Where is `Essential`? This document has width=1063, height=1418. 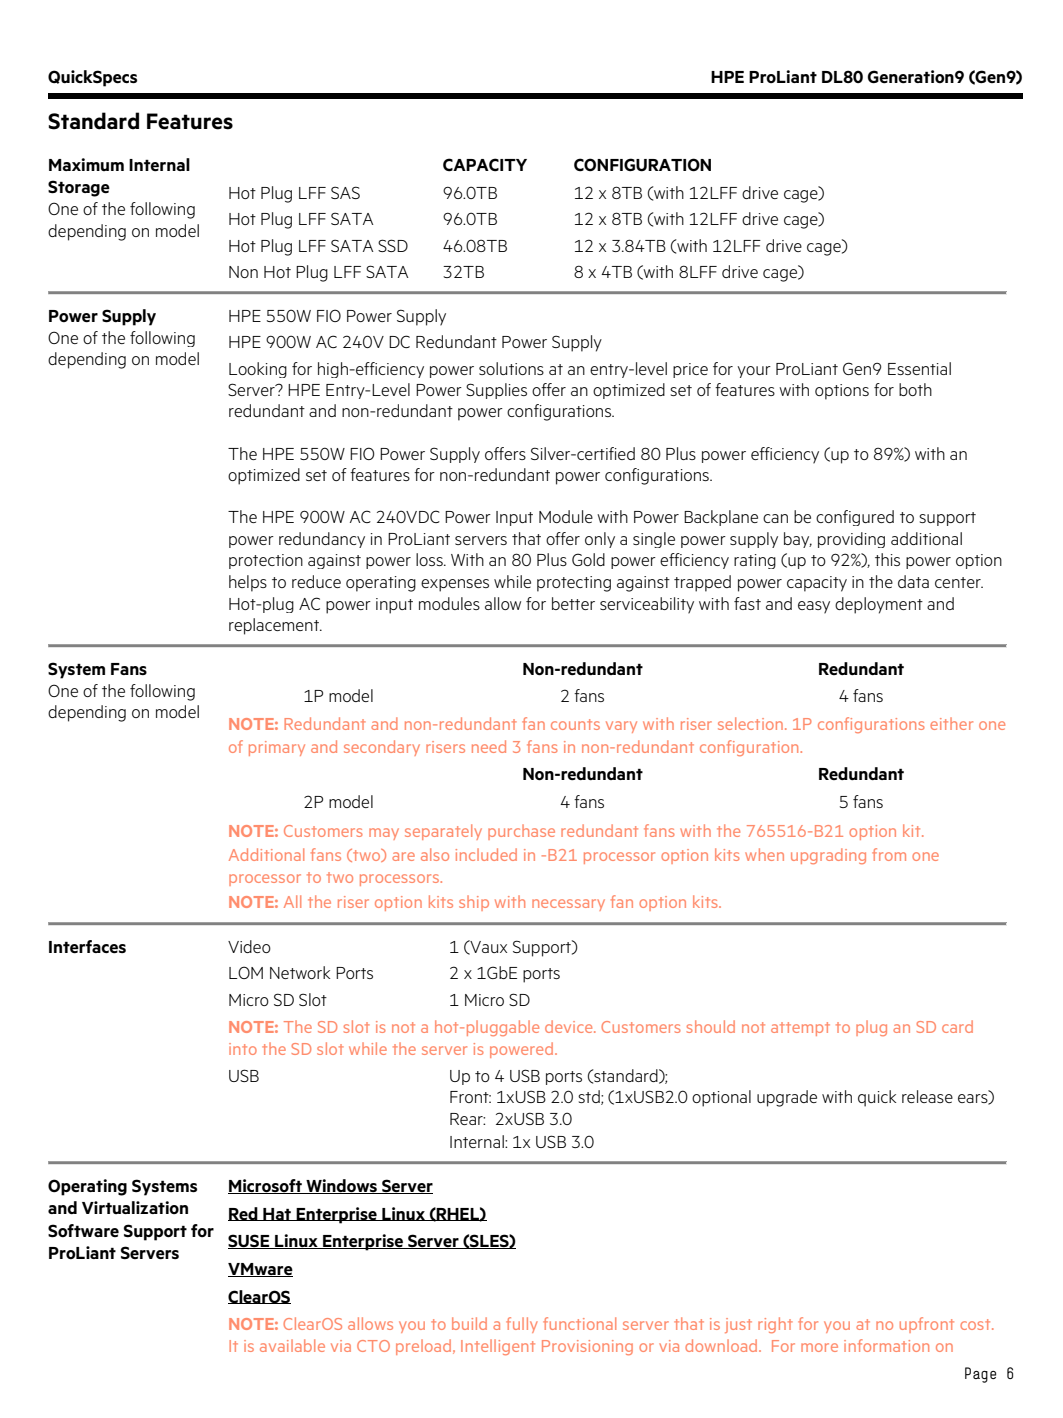 Essential is located at coordinates (919, 368).
